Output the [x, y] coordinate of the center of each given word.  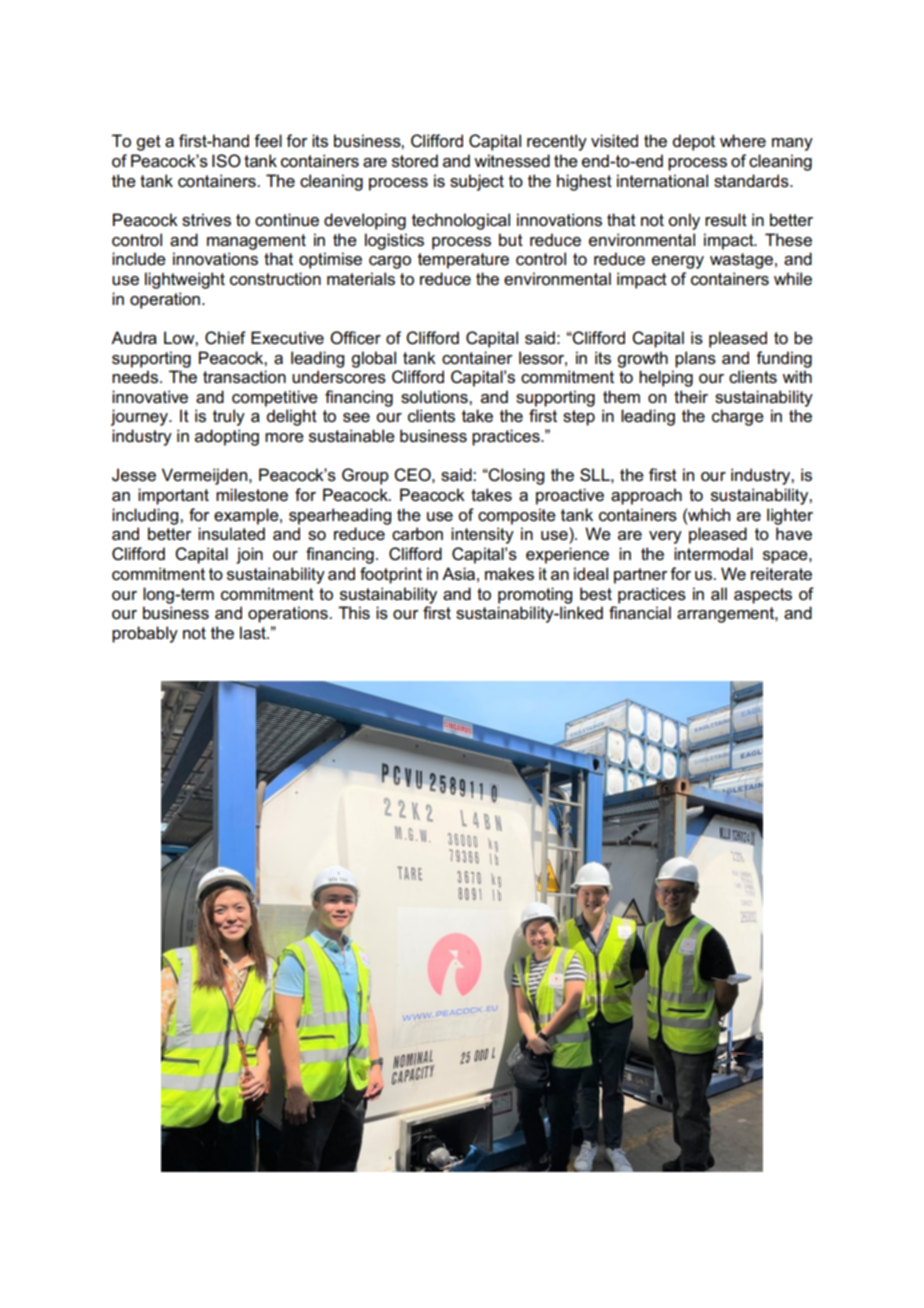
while [793, 279]
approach [646, 496]
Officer [355, 338]
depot [694, 142]
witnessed [512, 161]
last [254, 633]
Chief [225, 338]
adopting [227, 437]
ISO [226, 161]
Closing [515, 476]
